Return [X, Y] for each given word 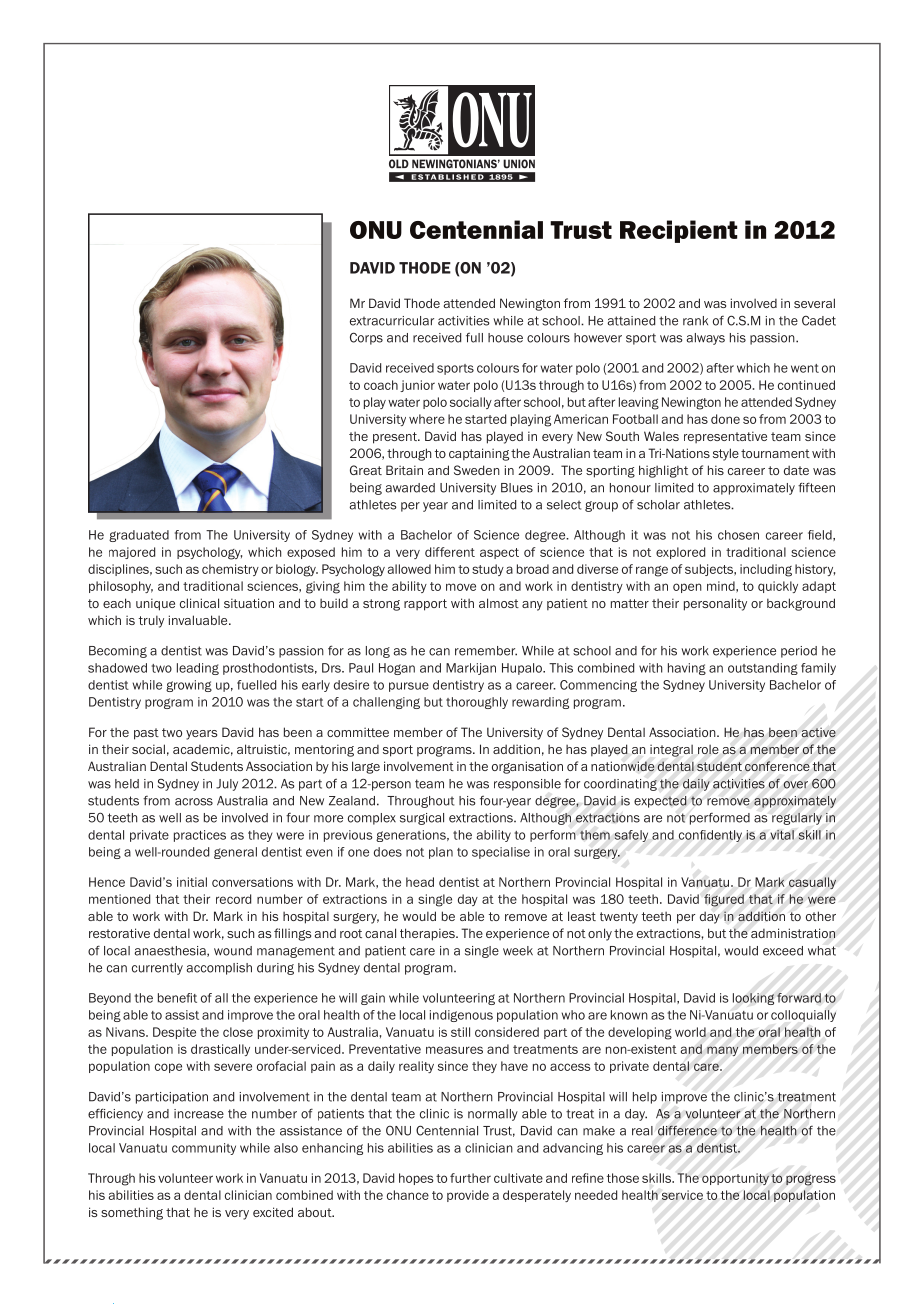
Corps [366, 338]
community [204, 1149]
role [708, 749]
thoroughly [477, 703]
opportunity [735, 1179]
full [474, 337]
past [146, 734]
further [470, 1178]
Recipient [679, 231]
